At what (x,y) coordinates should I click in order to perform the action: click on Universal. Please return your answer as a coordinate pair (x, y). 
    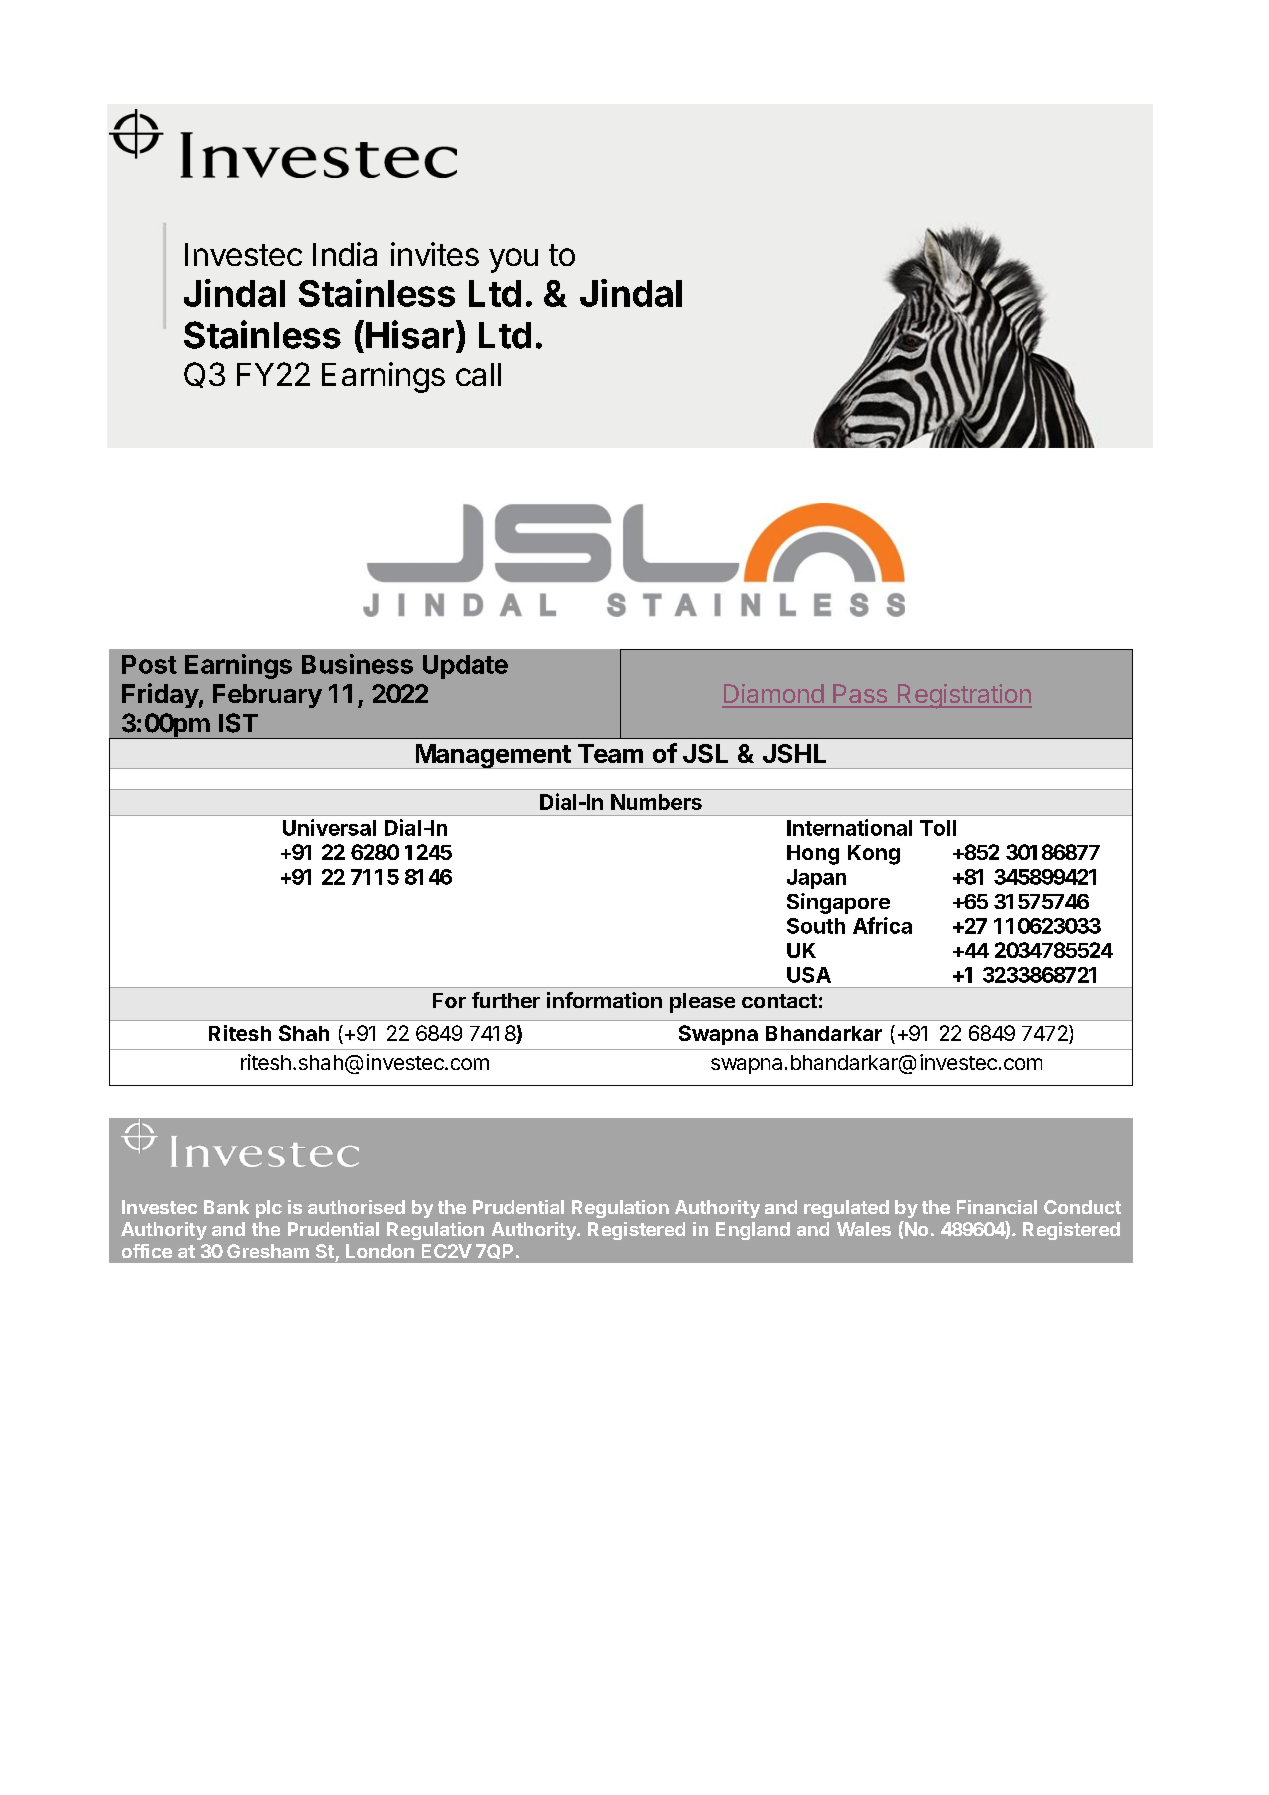
    Looking at the image, I should click on (329, 827).
